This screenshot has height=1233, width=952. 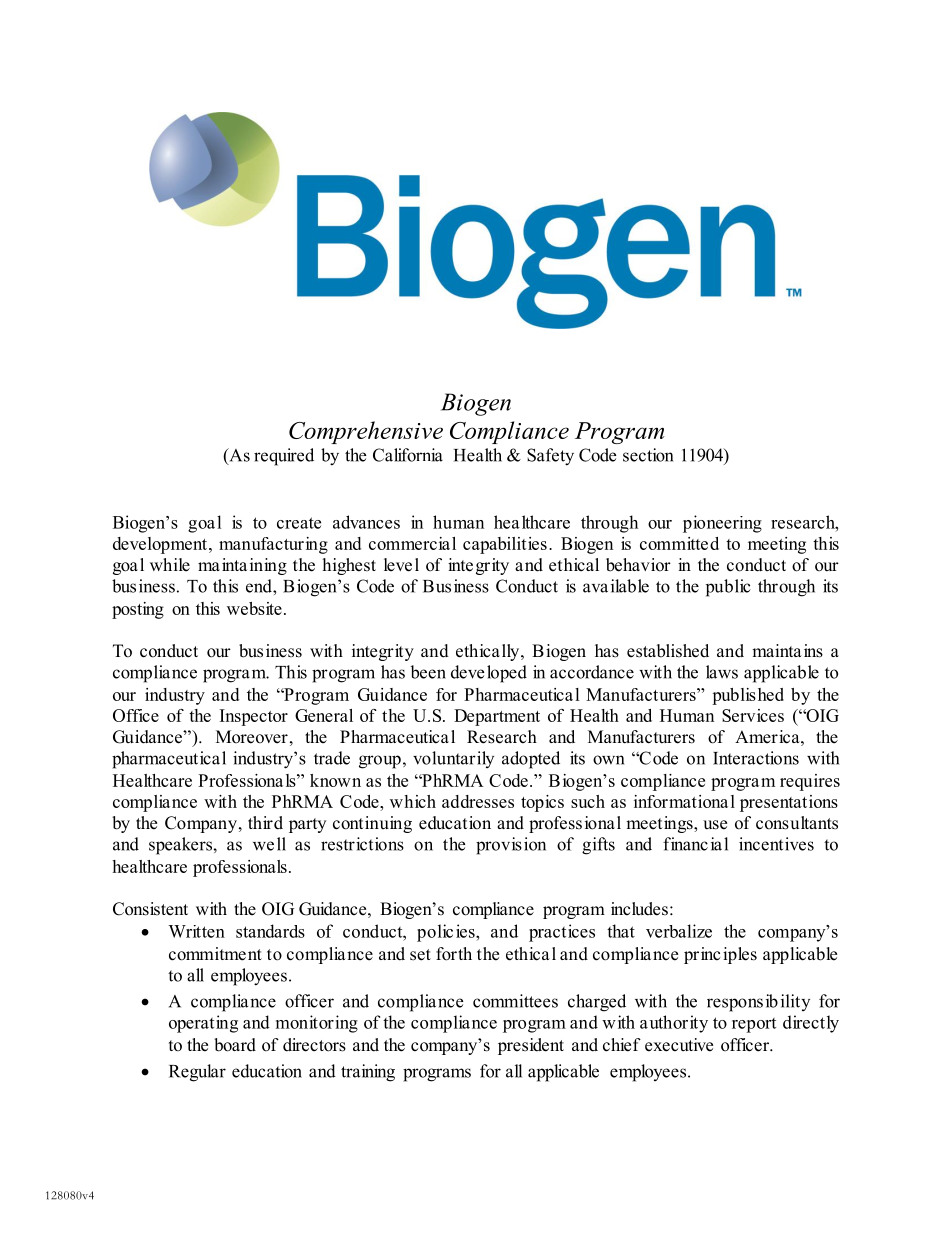 I want to click on California, so click(x=408, y=455).
